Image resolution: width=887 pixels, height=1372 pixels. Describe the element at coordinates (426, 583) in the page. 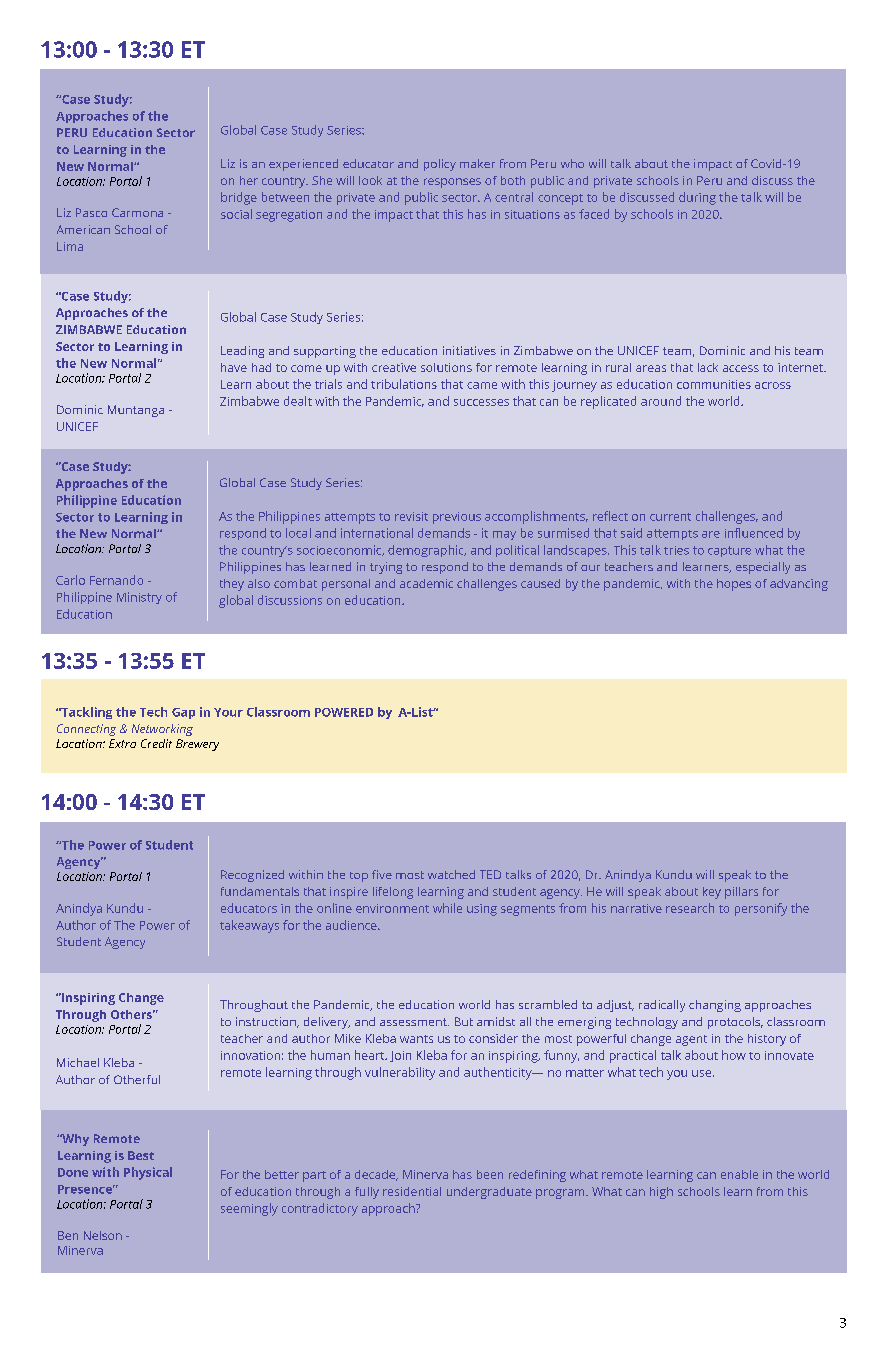

I see `academic` at that location.
